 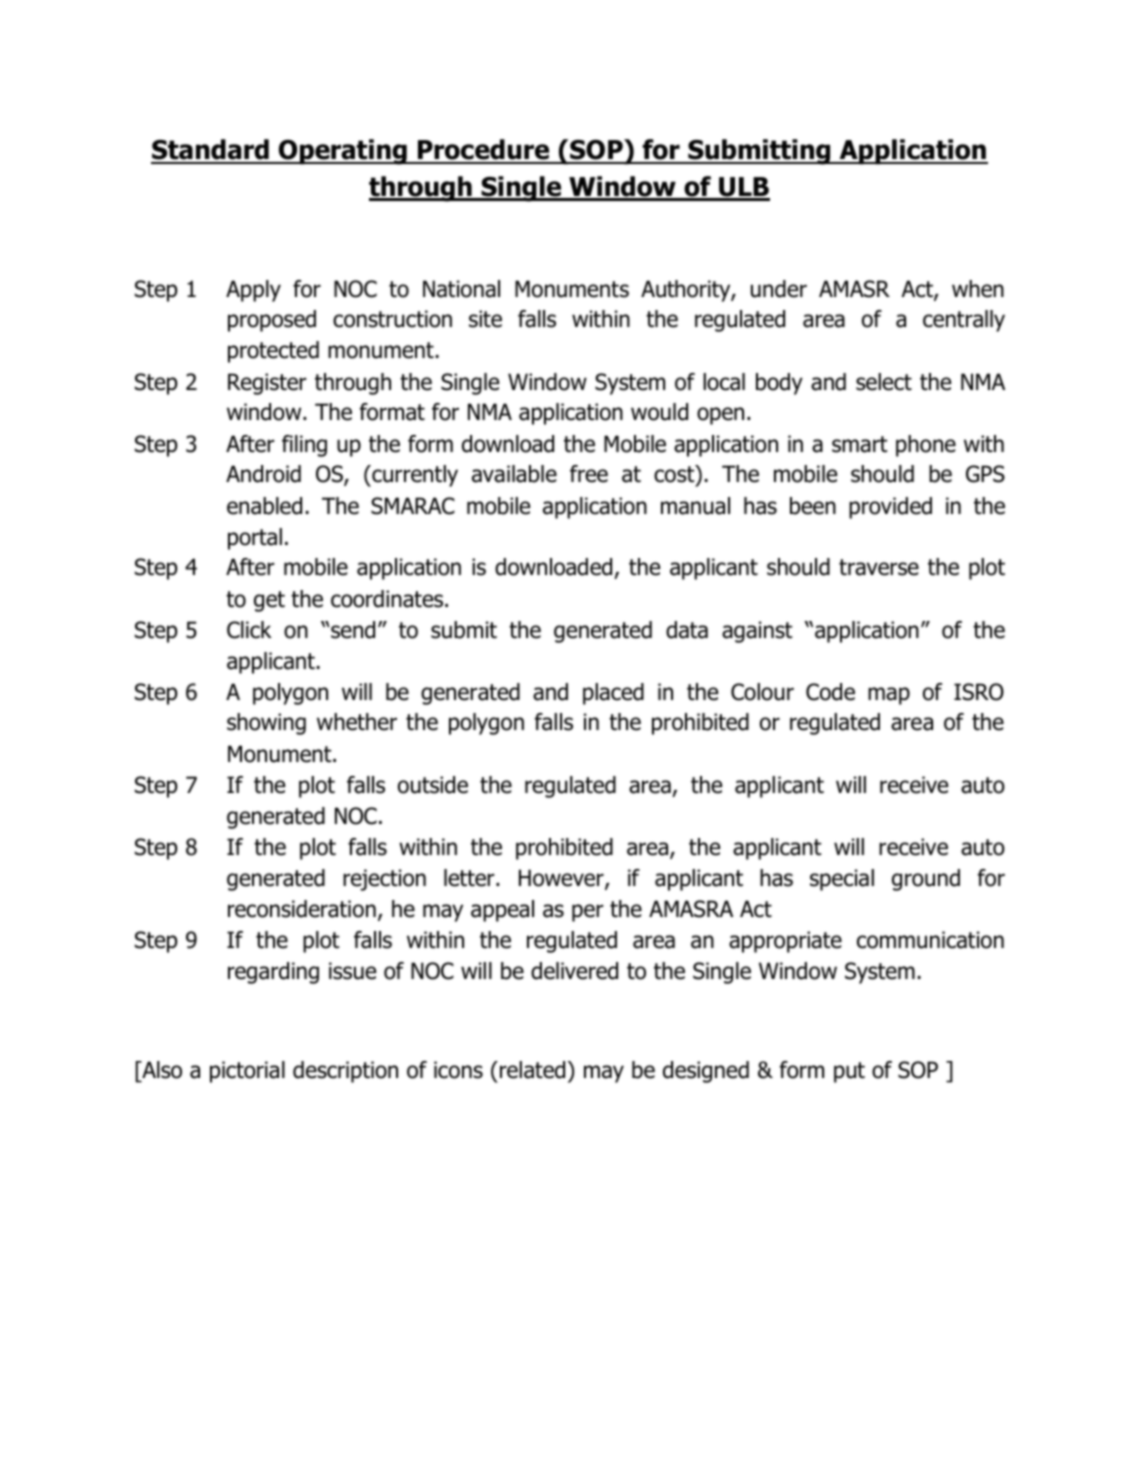 I want to click on pictorial, so click(x=247, y=1072).
